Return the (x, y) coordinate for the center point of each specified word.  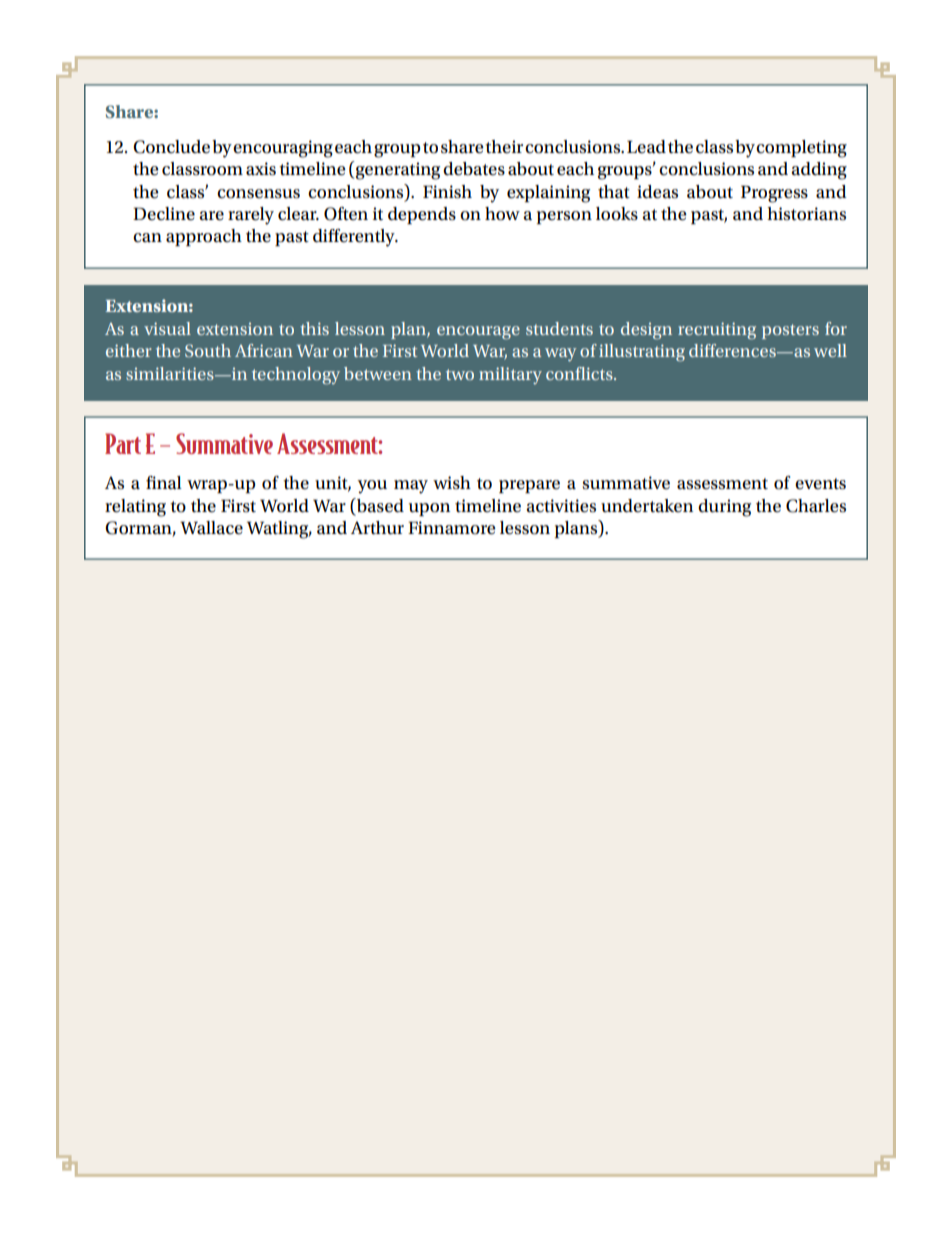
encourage (478, 333)
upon (429, 509)
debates (474, 169)
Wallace (211, 528)
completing (801, 149)
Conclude (171, 147)
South (208, 350)
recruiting (717, 331)
